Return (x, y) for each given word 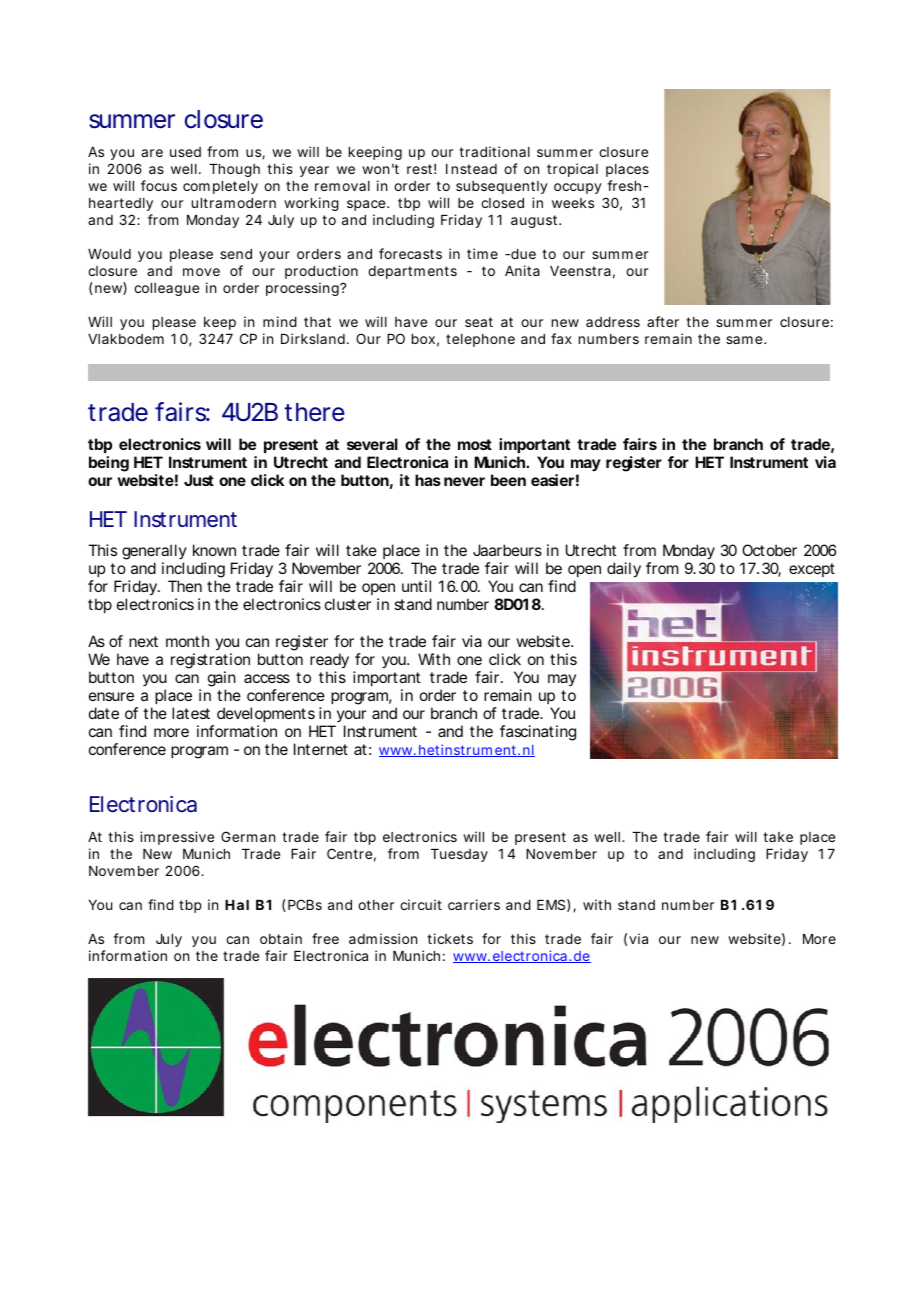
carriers (474, 904)
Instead (471, 169)
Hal (237, 905)
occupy (578, 188)
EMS (551, 904)
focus (159, 185)
